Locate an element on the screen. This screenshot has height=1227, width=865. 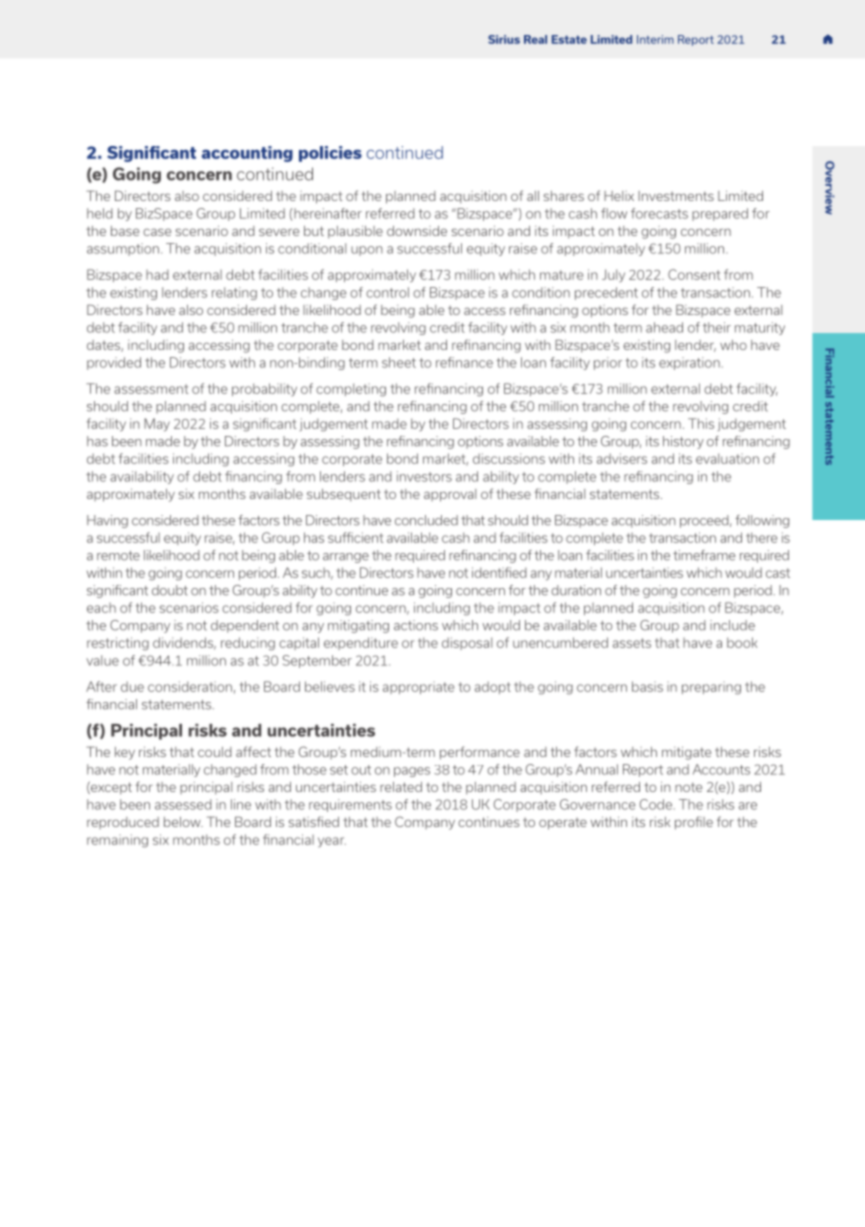
investors is located at coordinates (424, 476).
